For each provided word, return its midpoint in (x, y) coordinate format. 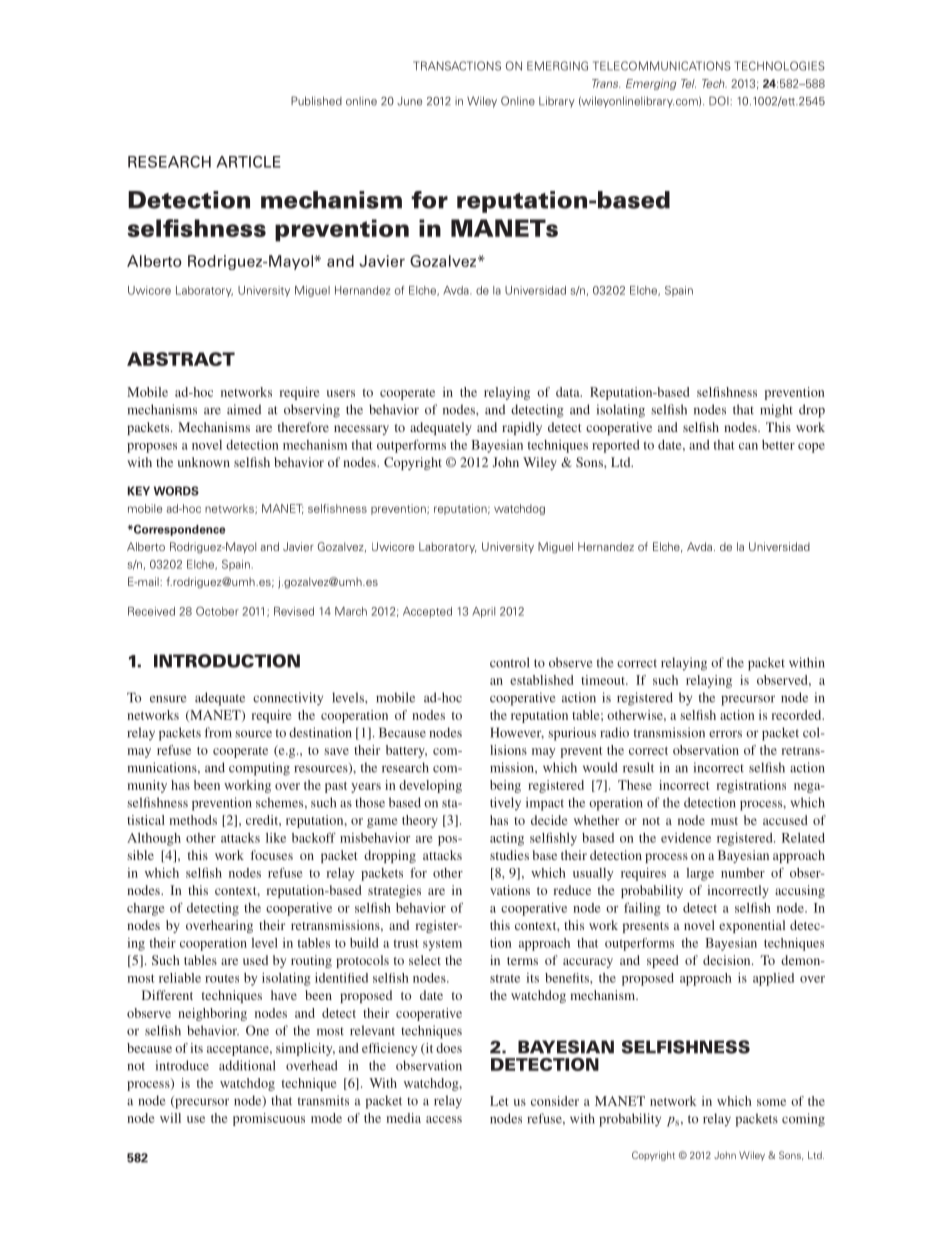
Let (499, 1101)
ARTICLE (248, 162)
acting (507, 839)
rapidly (522, 428)
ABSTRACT (181, 359)
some (771, 1102)
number (743, 873)
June (409, 101)
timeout (604, 680)
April (483, 612)
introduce (182, 1065)
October (217, 611)
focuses (272, 855)
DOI (720, 101)
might (776, 411)
